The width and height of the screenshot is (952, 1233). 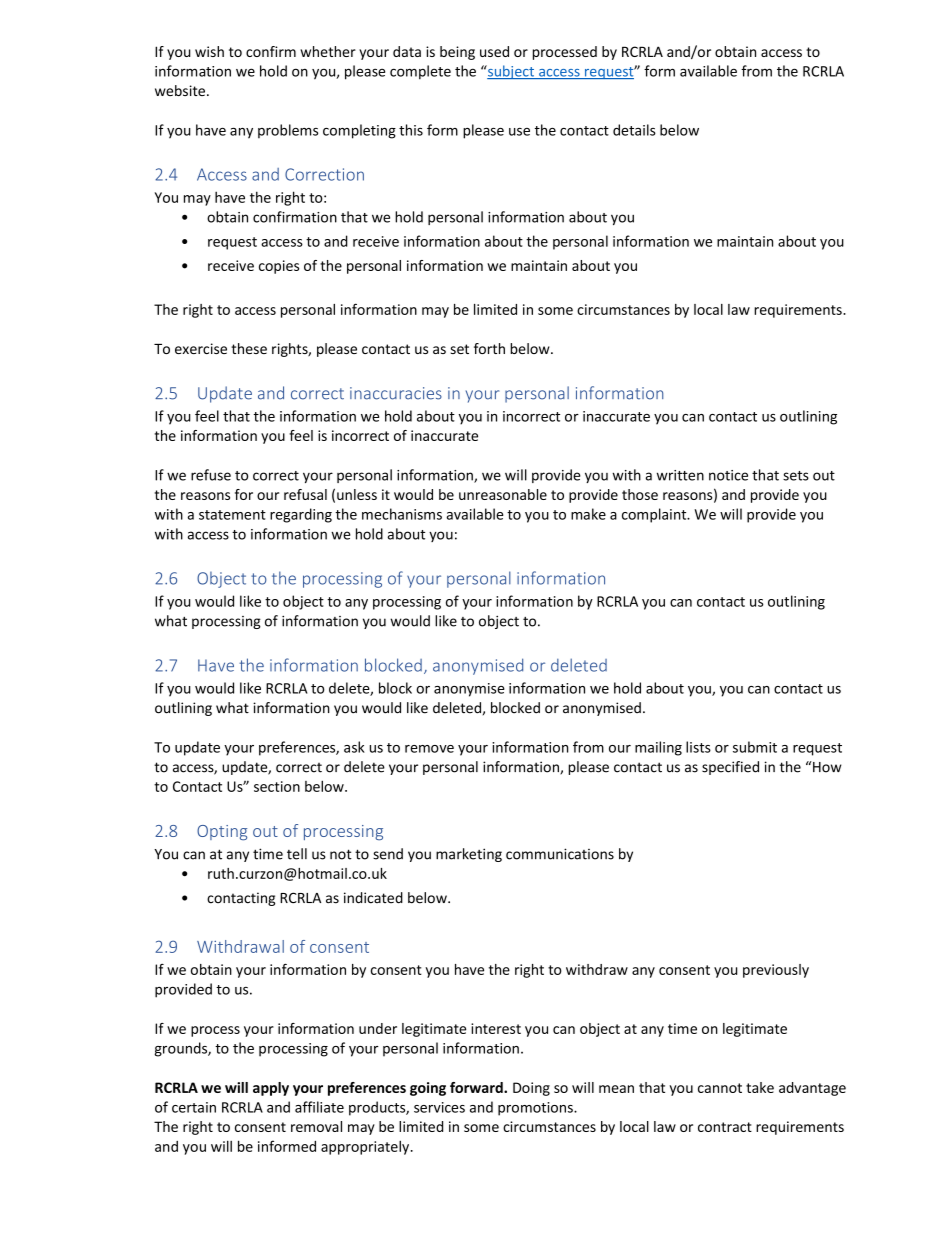 What do you see at coordinates (634, 130) in the screenshot?
I see `details` at bounding box center [634, 130].
